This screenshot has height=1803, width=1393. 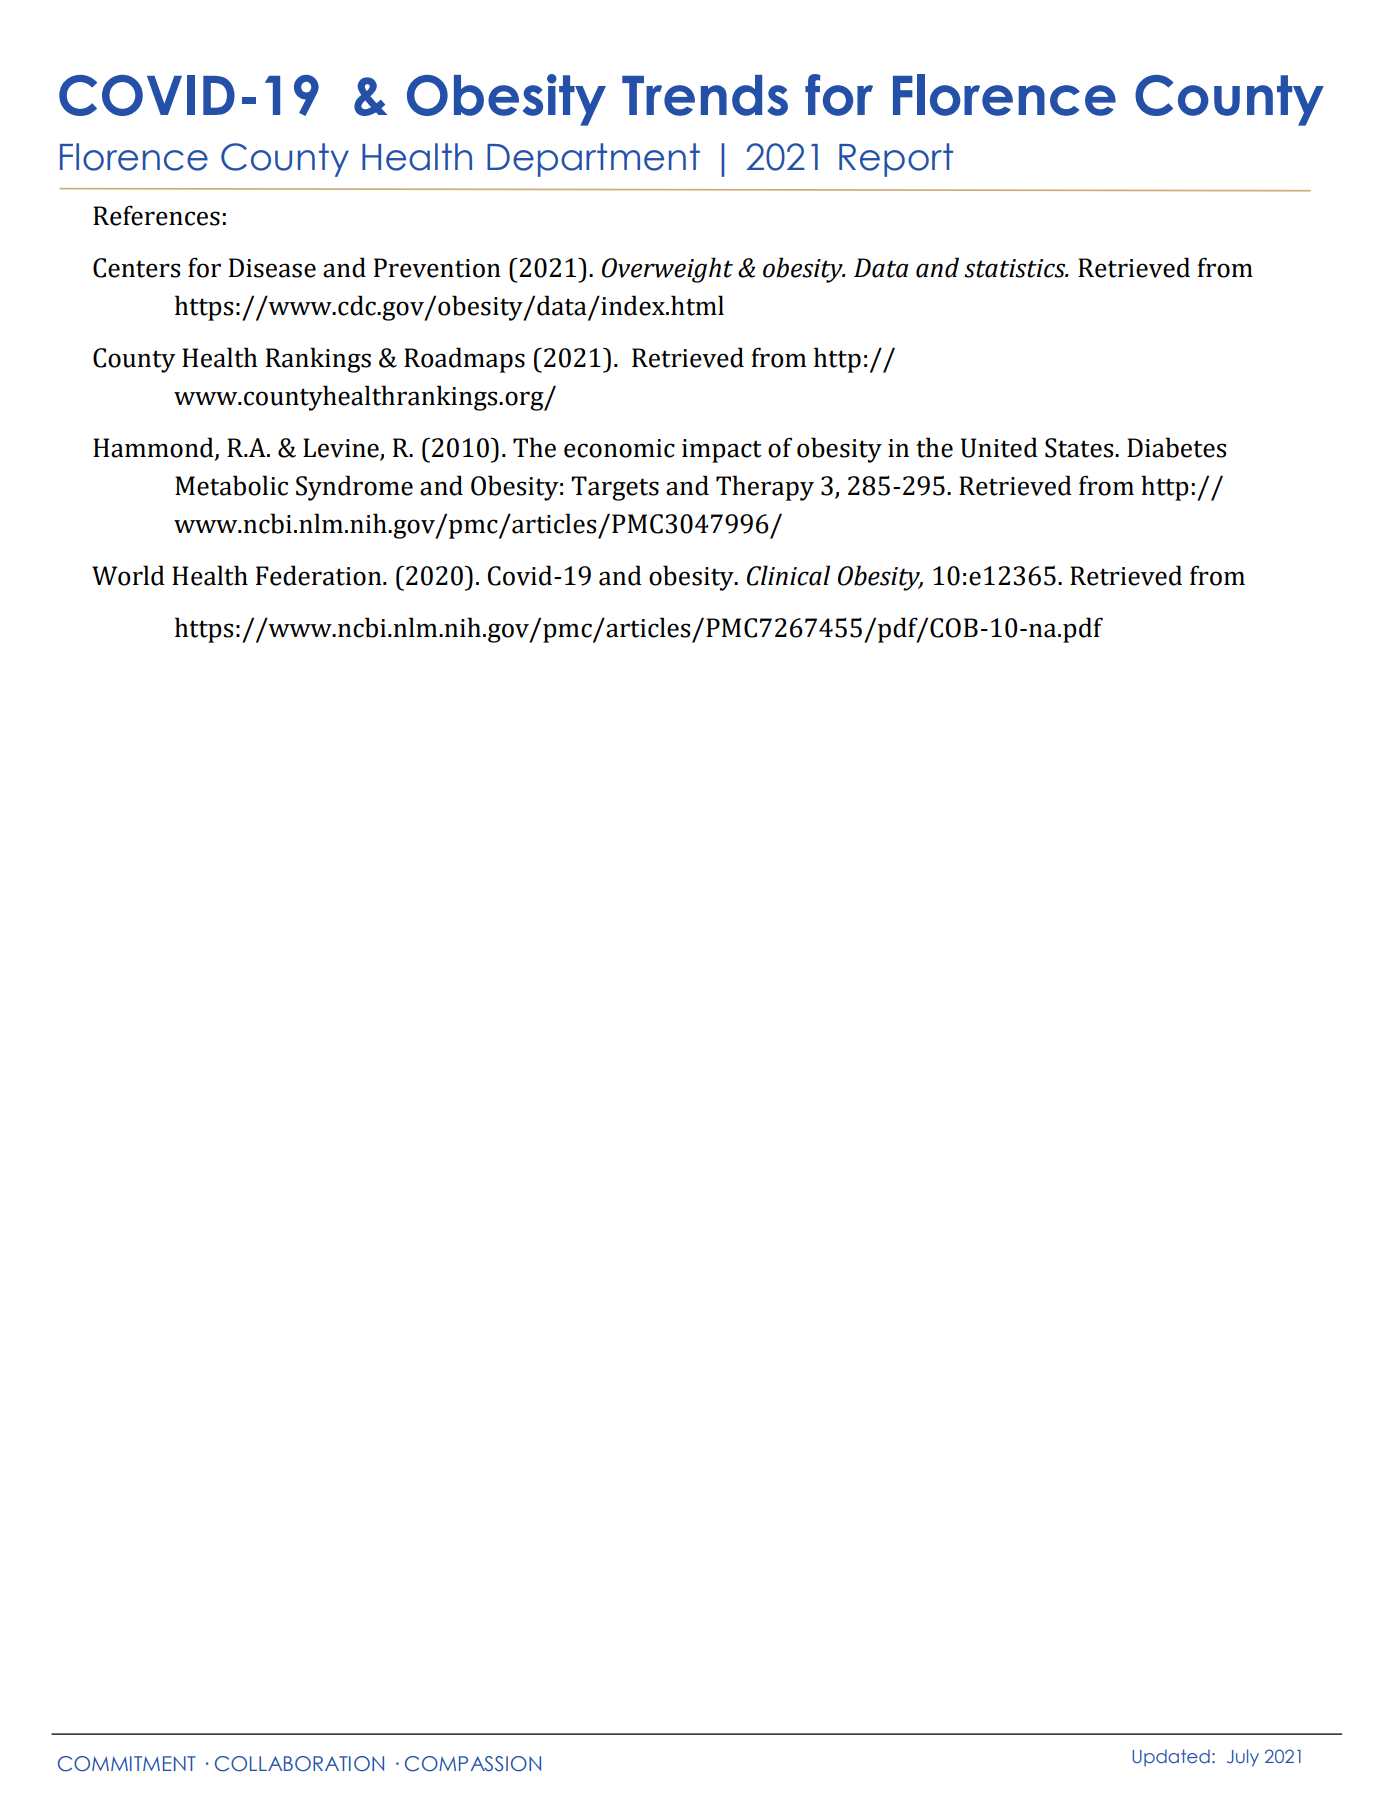 I want to click on July, so click(x=1243, y=1758).
